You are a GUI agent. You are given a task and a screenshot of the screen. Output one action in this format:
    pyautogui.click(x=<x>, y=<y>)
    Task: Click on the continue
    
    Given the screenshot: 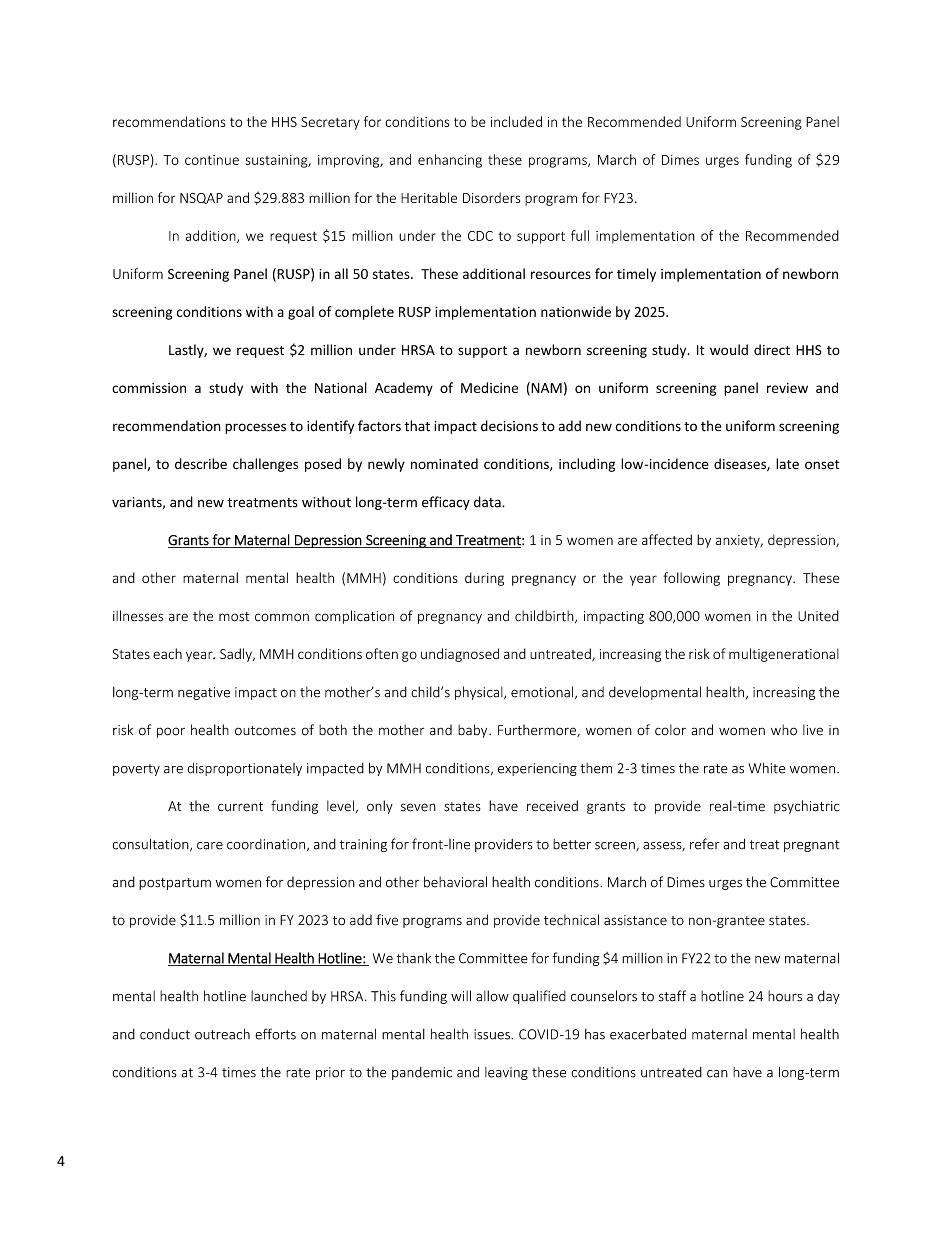 What is the action you would take?
    pyautogui.click(x=212, y=160)
